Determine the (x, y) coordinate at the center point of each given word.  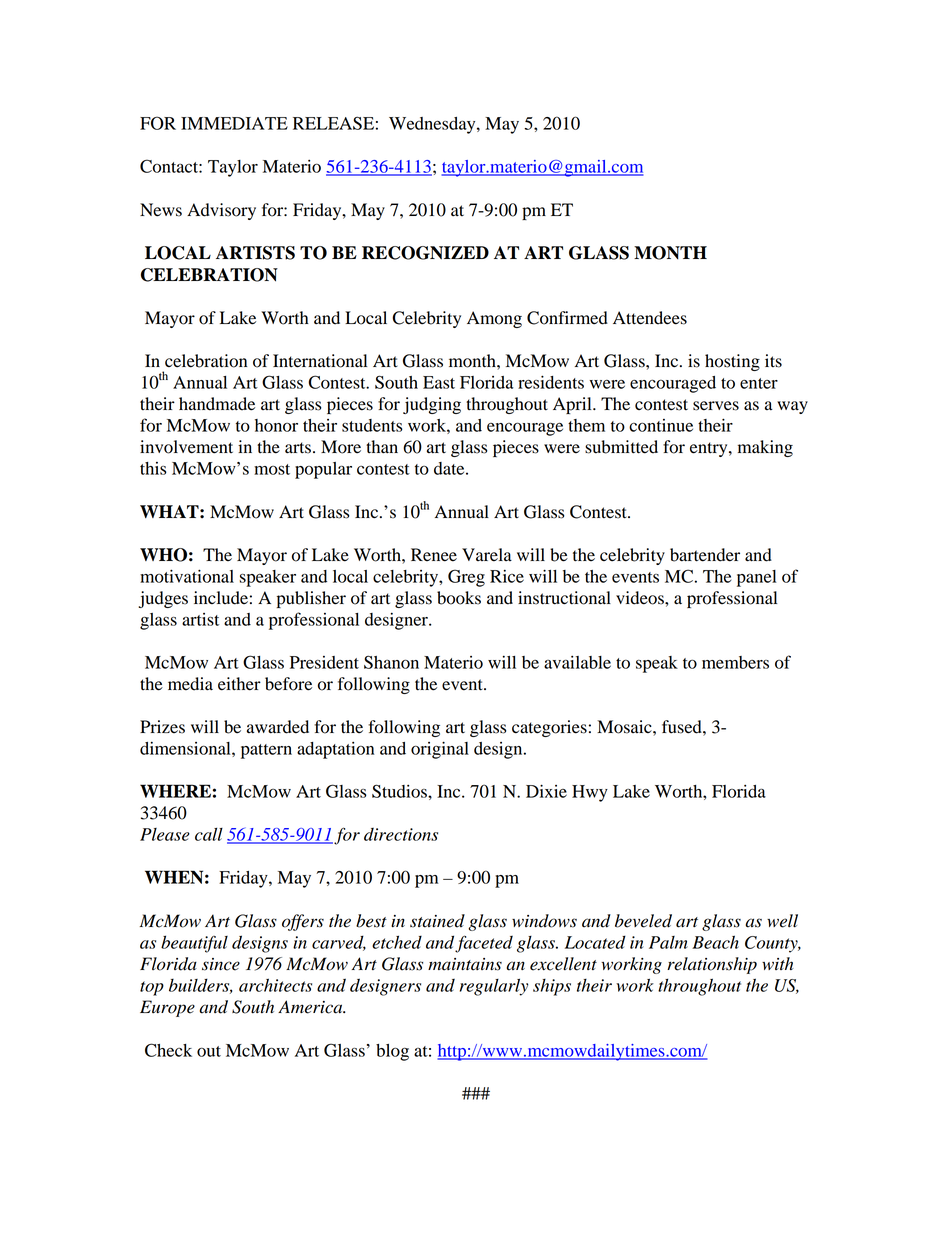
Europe (167, 1008)
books (459, 598)
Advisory (221, 211)
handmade (217, 404)
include (221, 598)
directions (401, 834)
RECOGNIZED (425, 253)
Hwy (590, 793)
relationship (712, 965)
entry (710, 449)
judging (432, 405)
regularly (494, 987)
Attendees (650, 318)
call (209, 834)
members (735, 662)
